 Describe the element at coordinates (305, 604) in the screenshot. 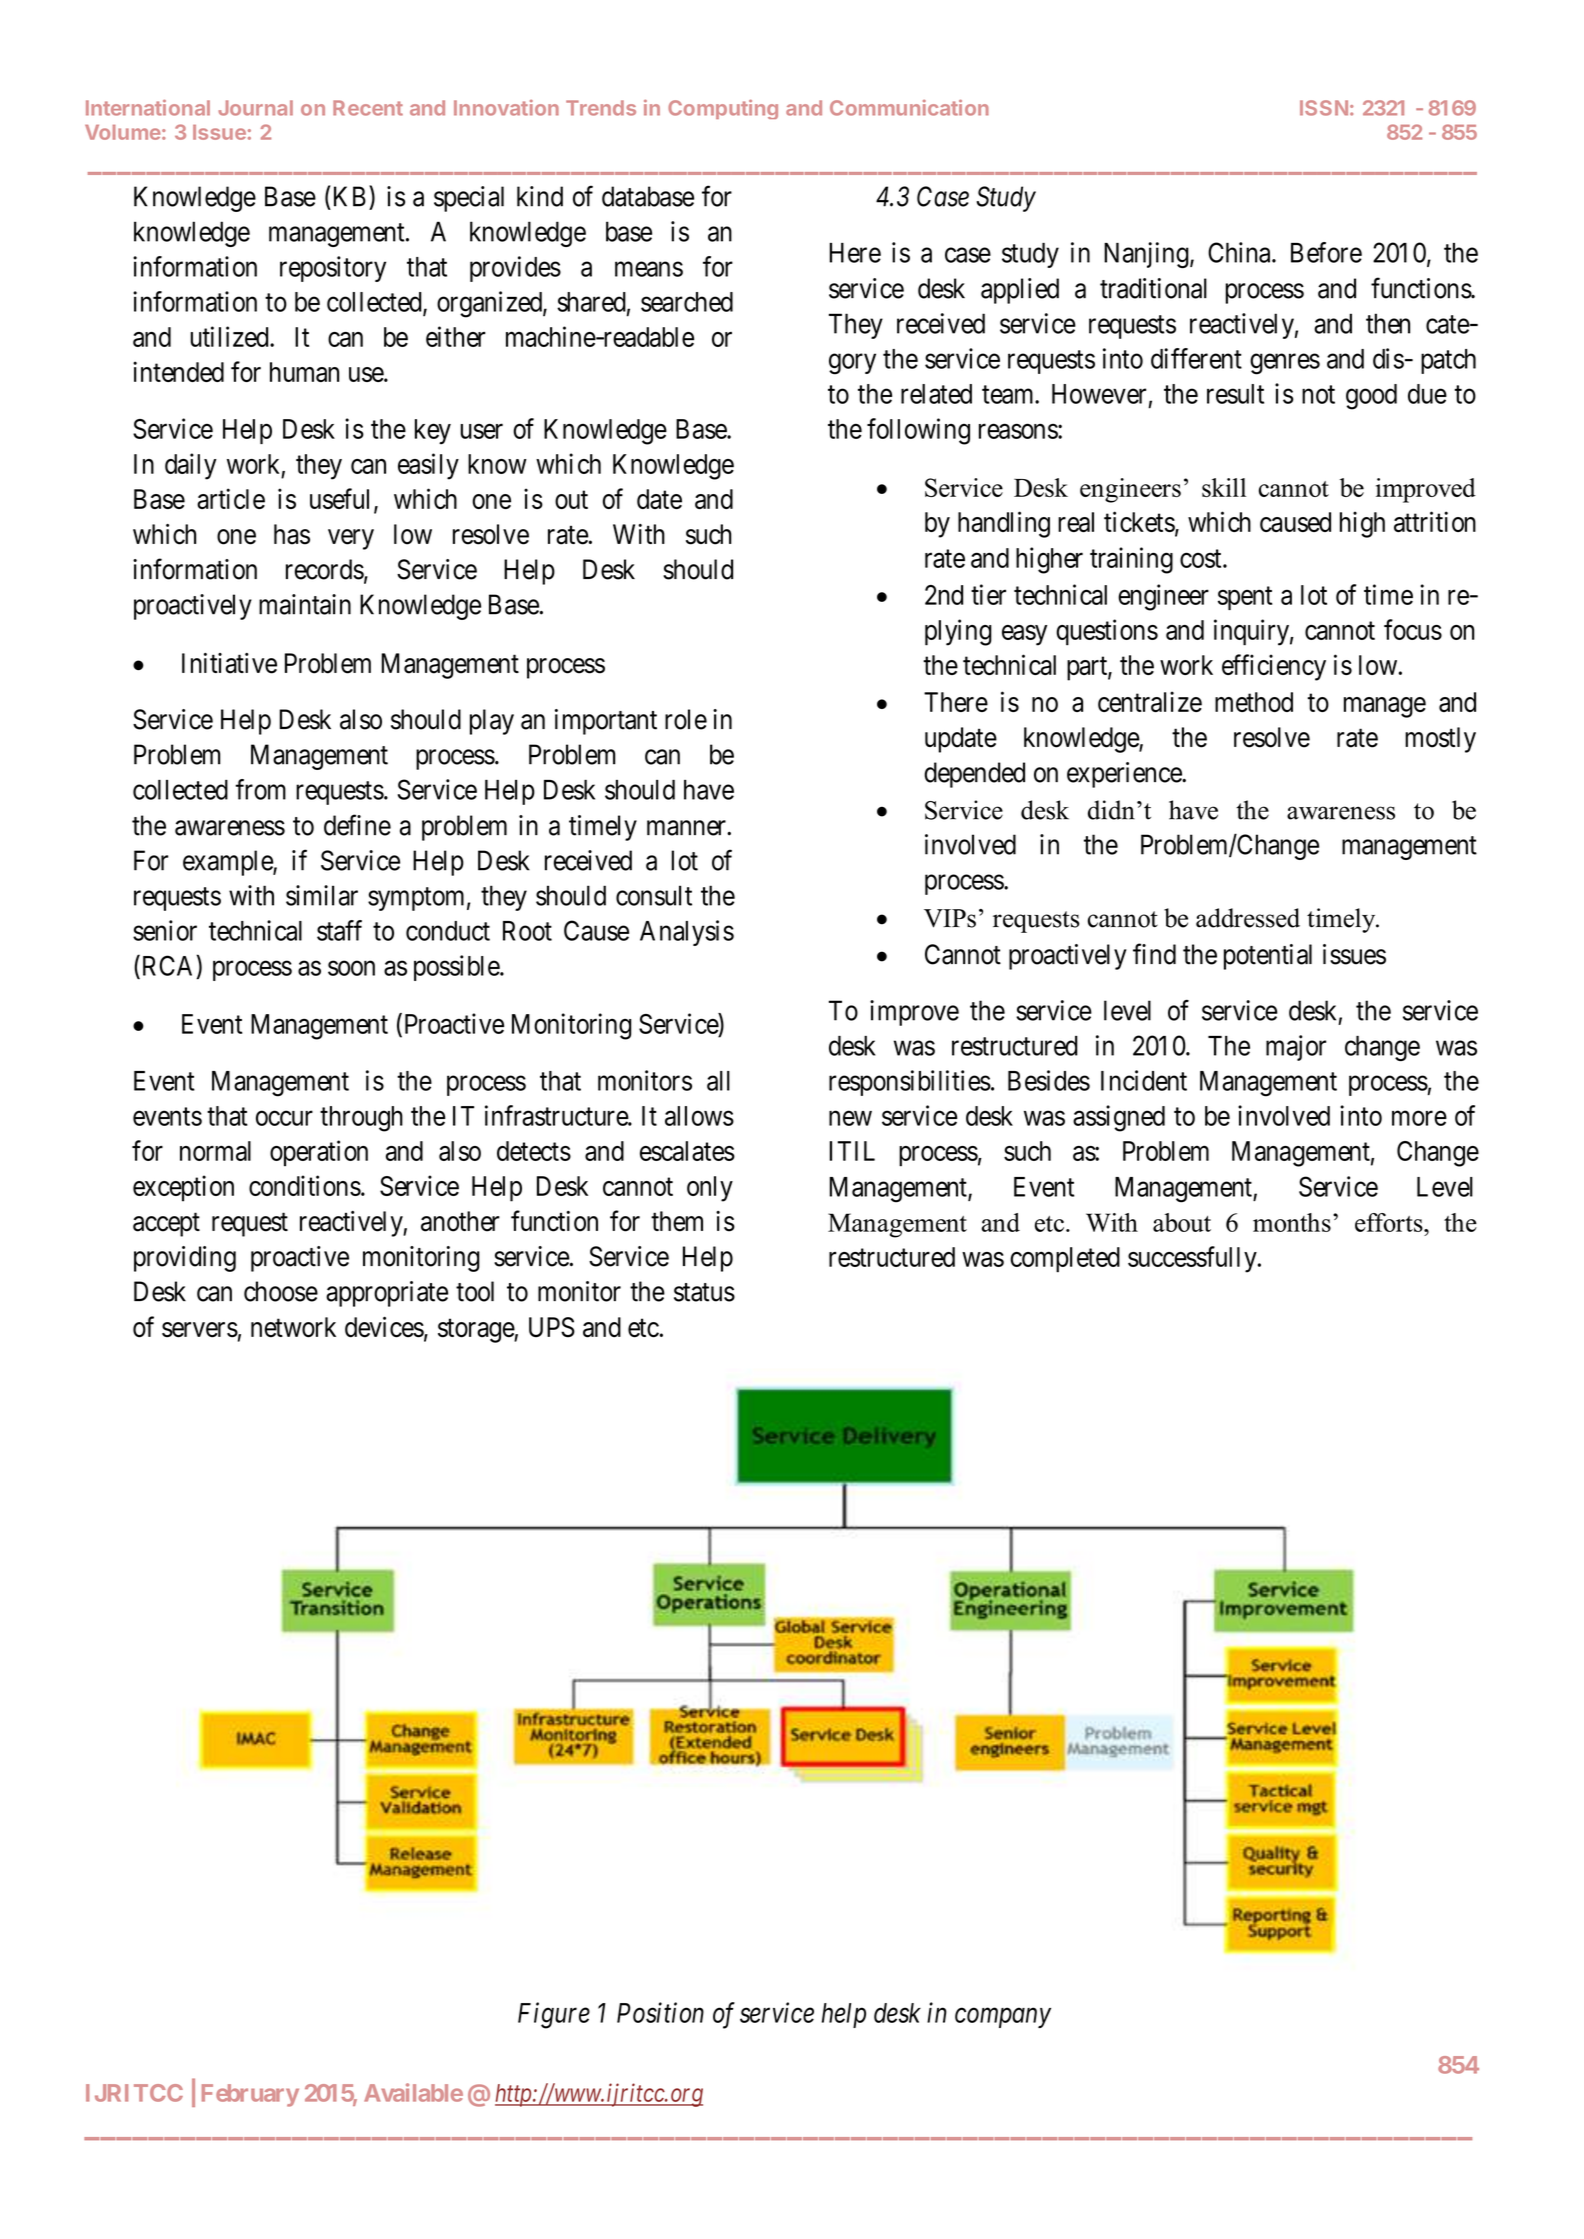

I see `maintain` at that location.
